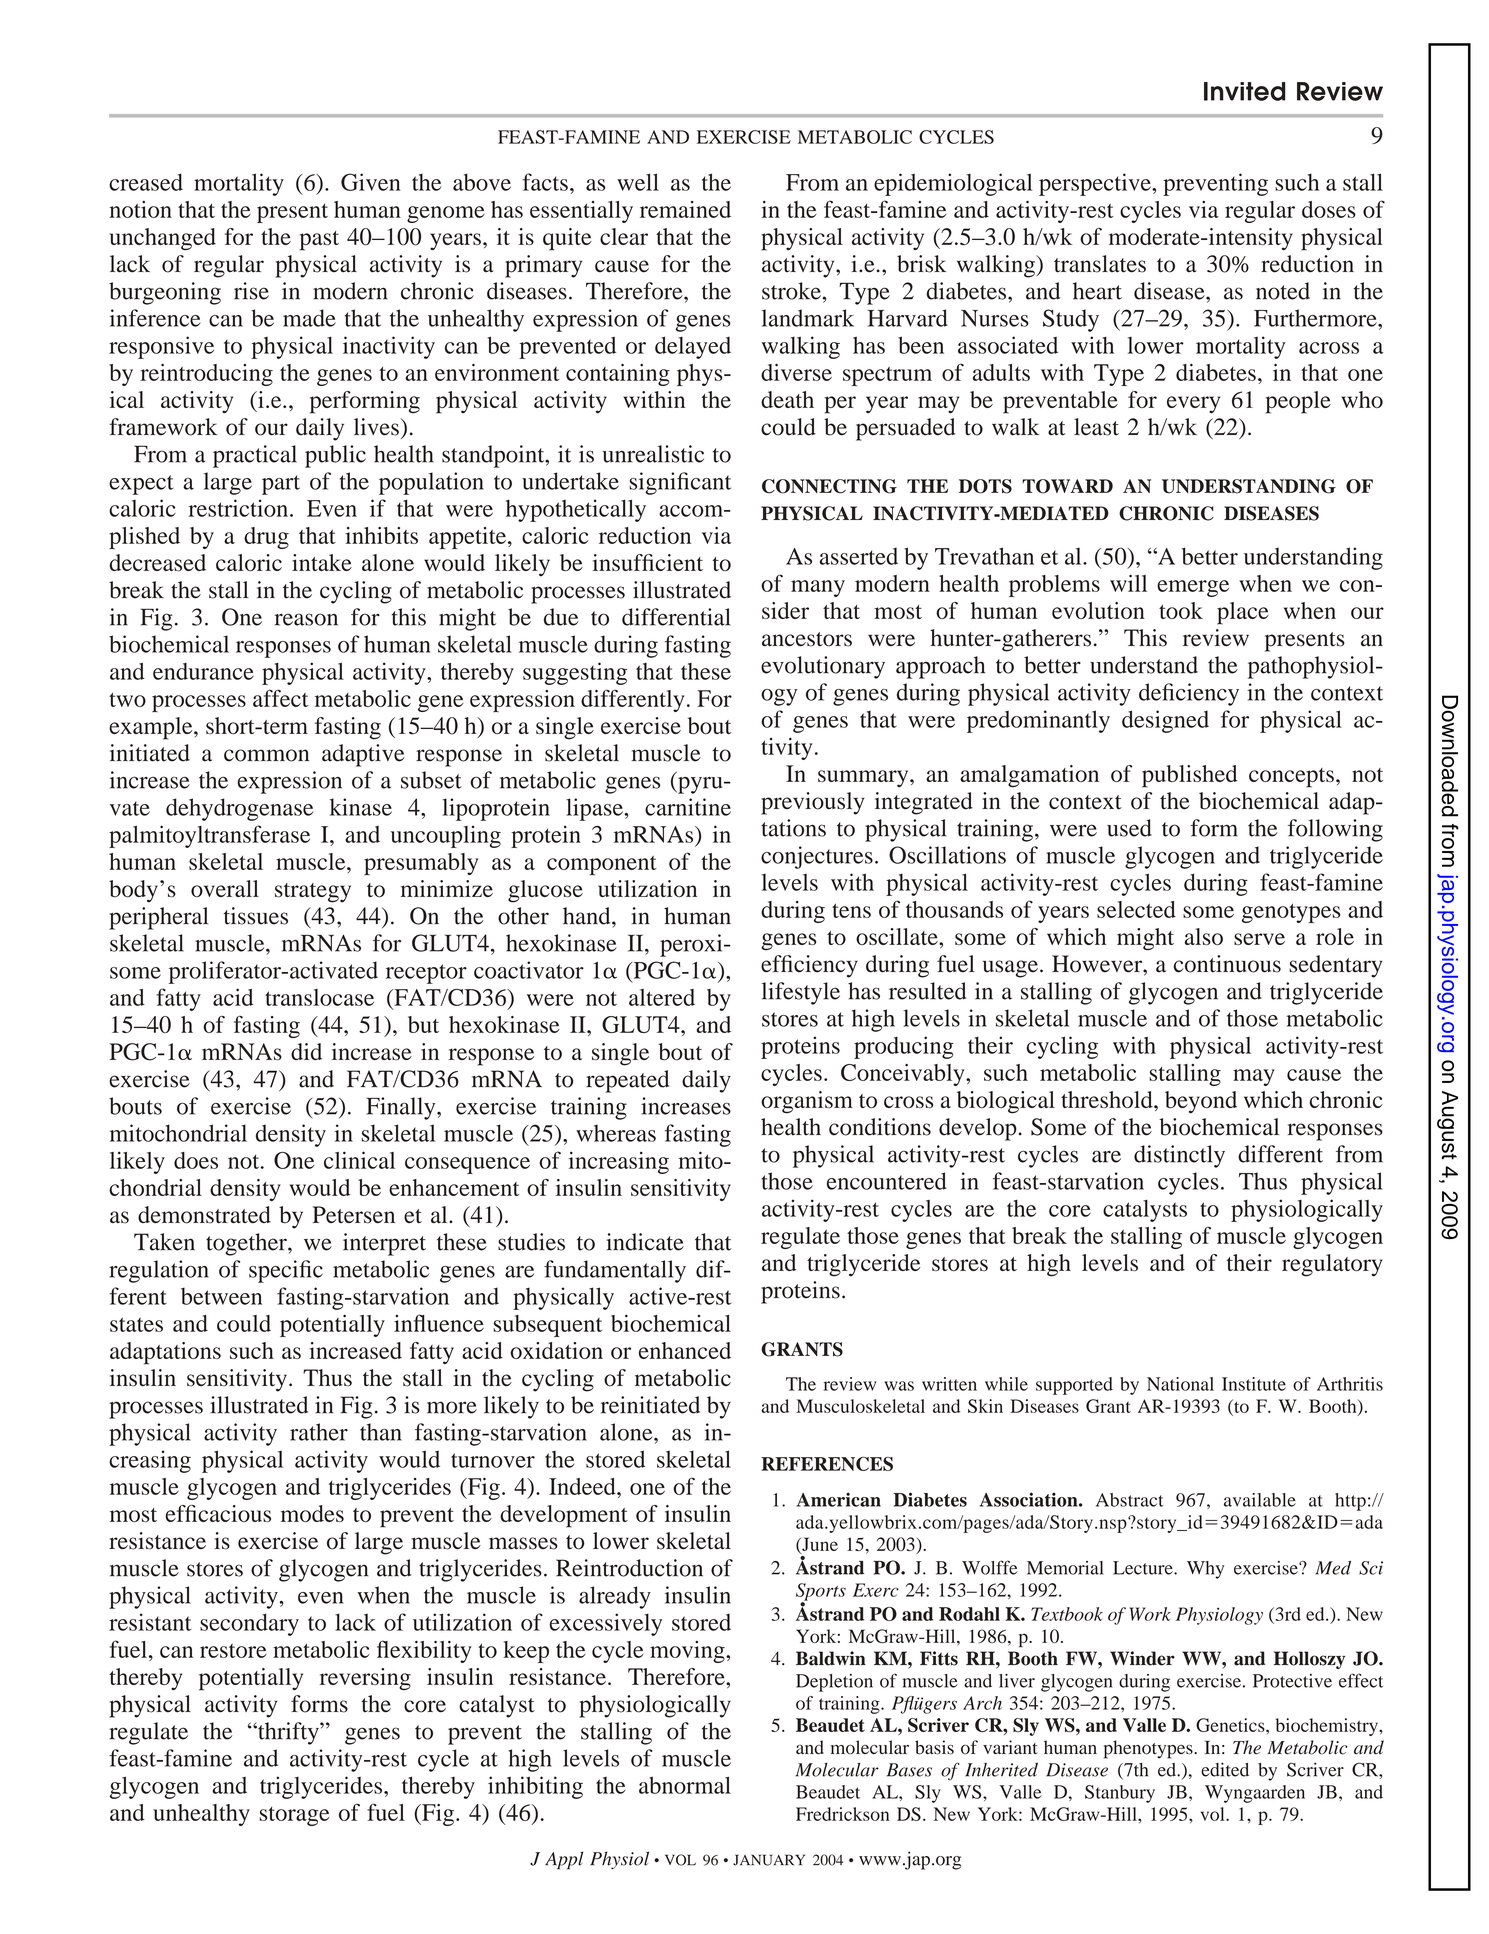 The height and width of the image is (1934, 1489). Describe the element at coordinates (1245, 91) in the image. I see `Invited` at that location.
